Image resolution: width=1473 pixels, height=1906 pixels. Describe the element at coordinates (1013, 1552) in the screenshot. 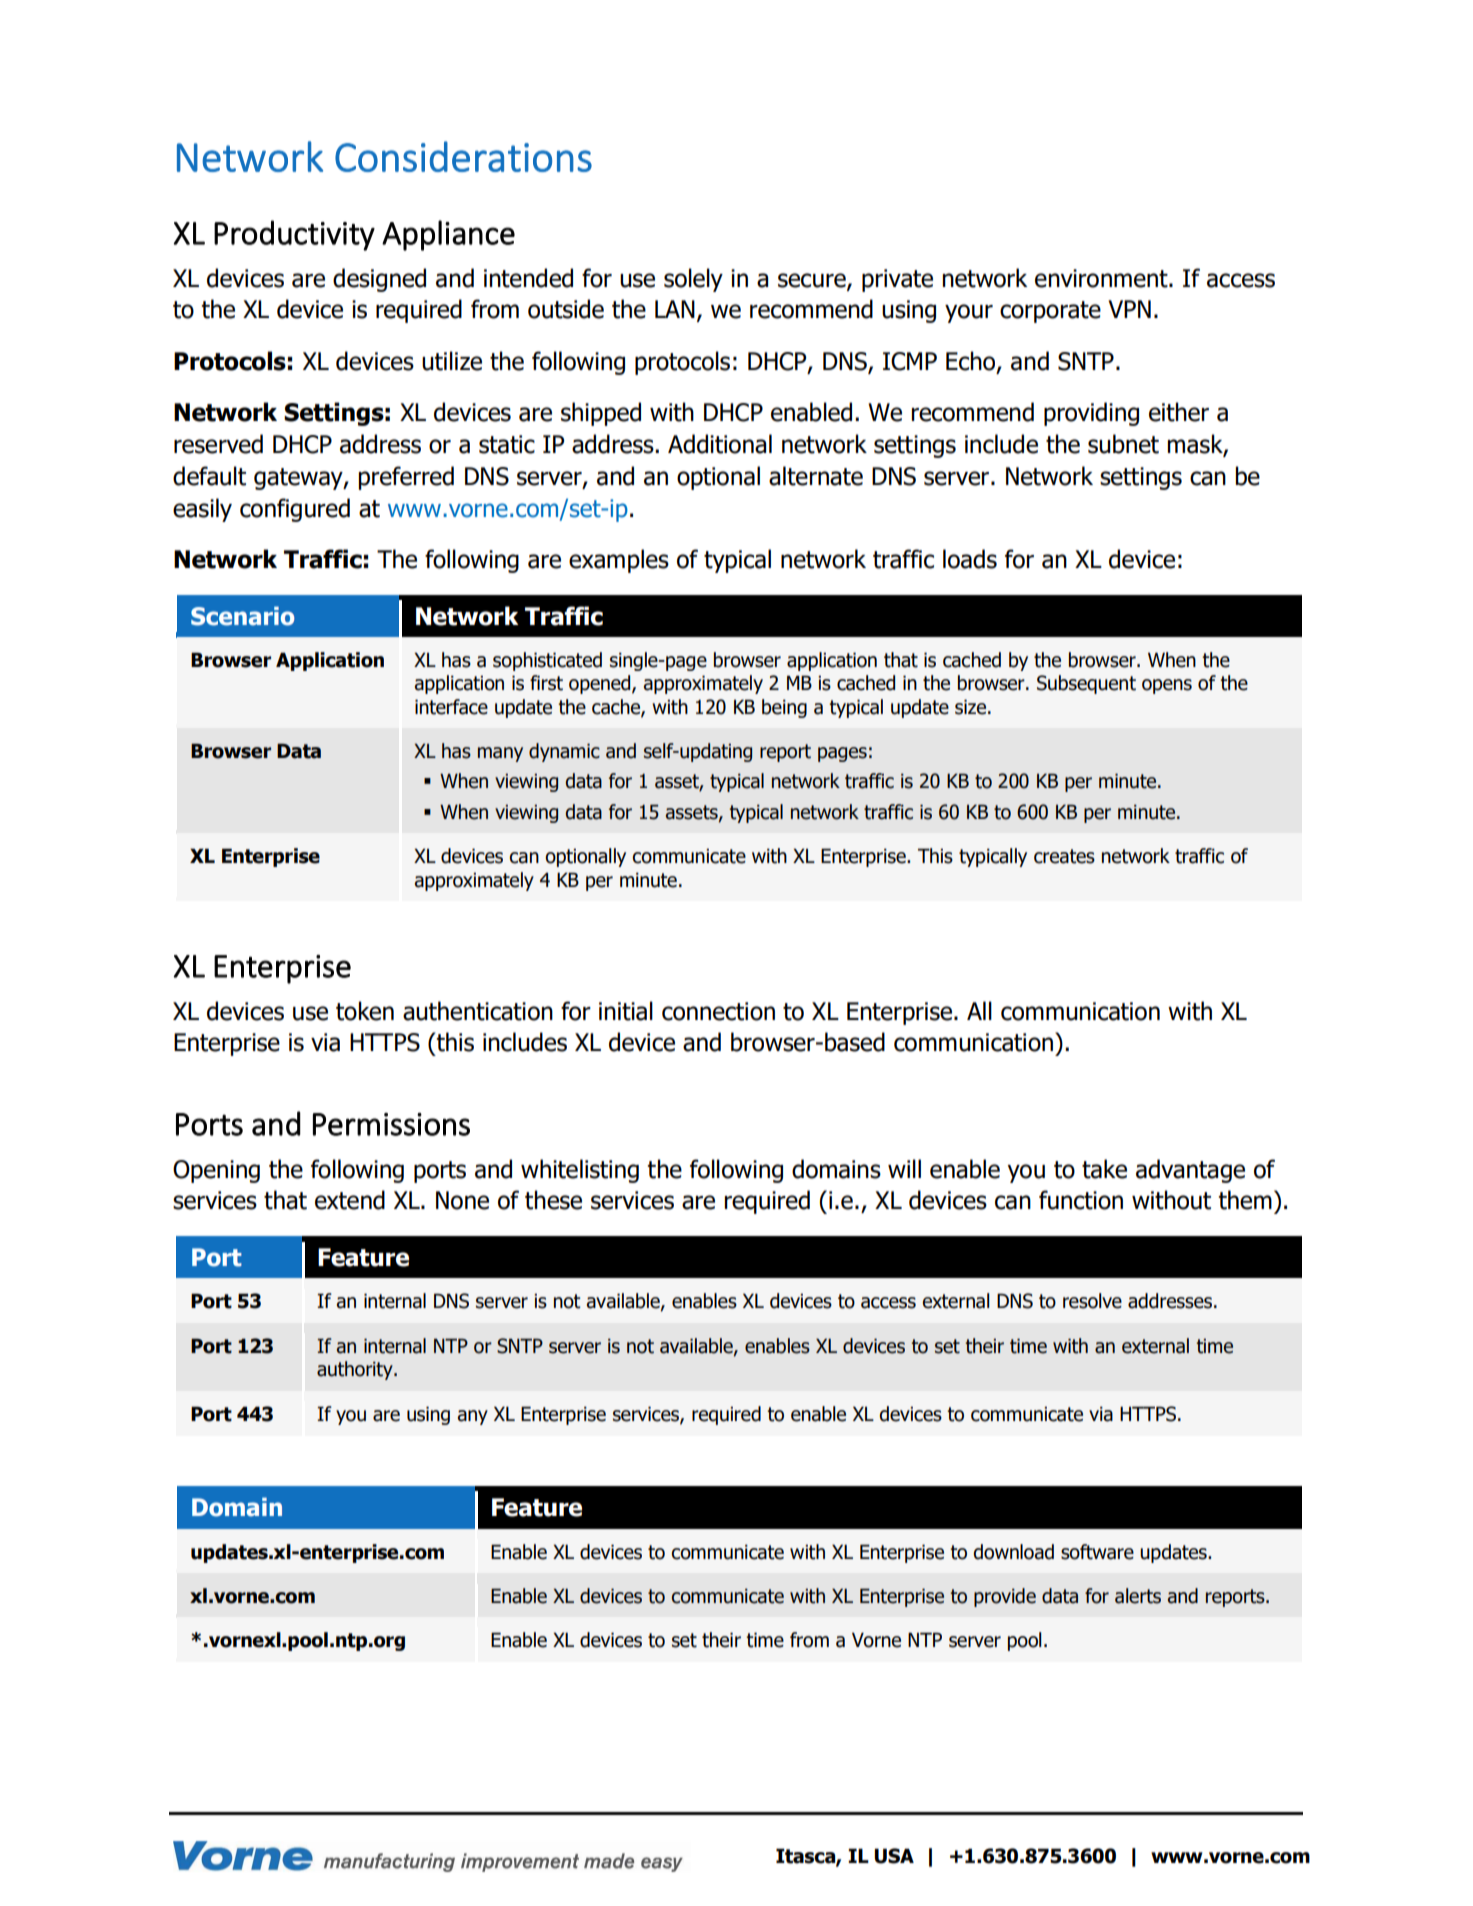

I see `download` at that location.
